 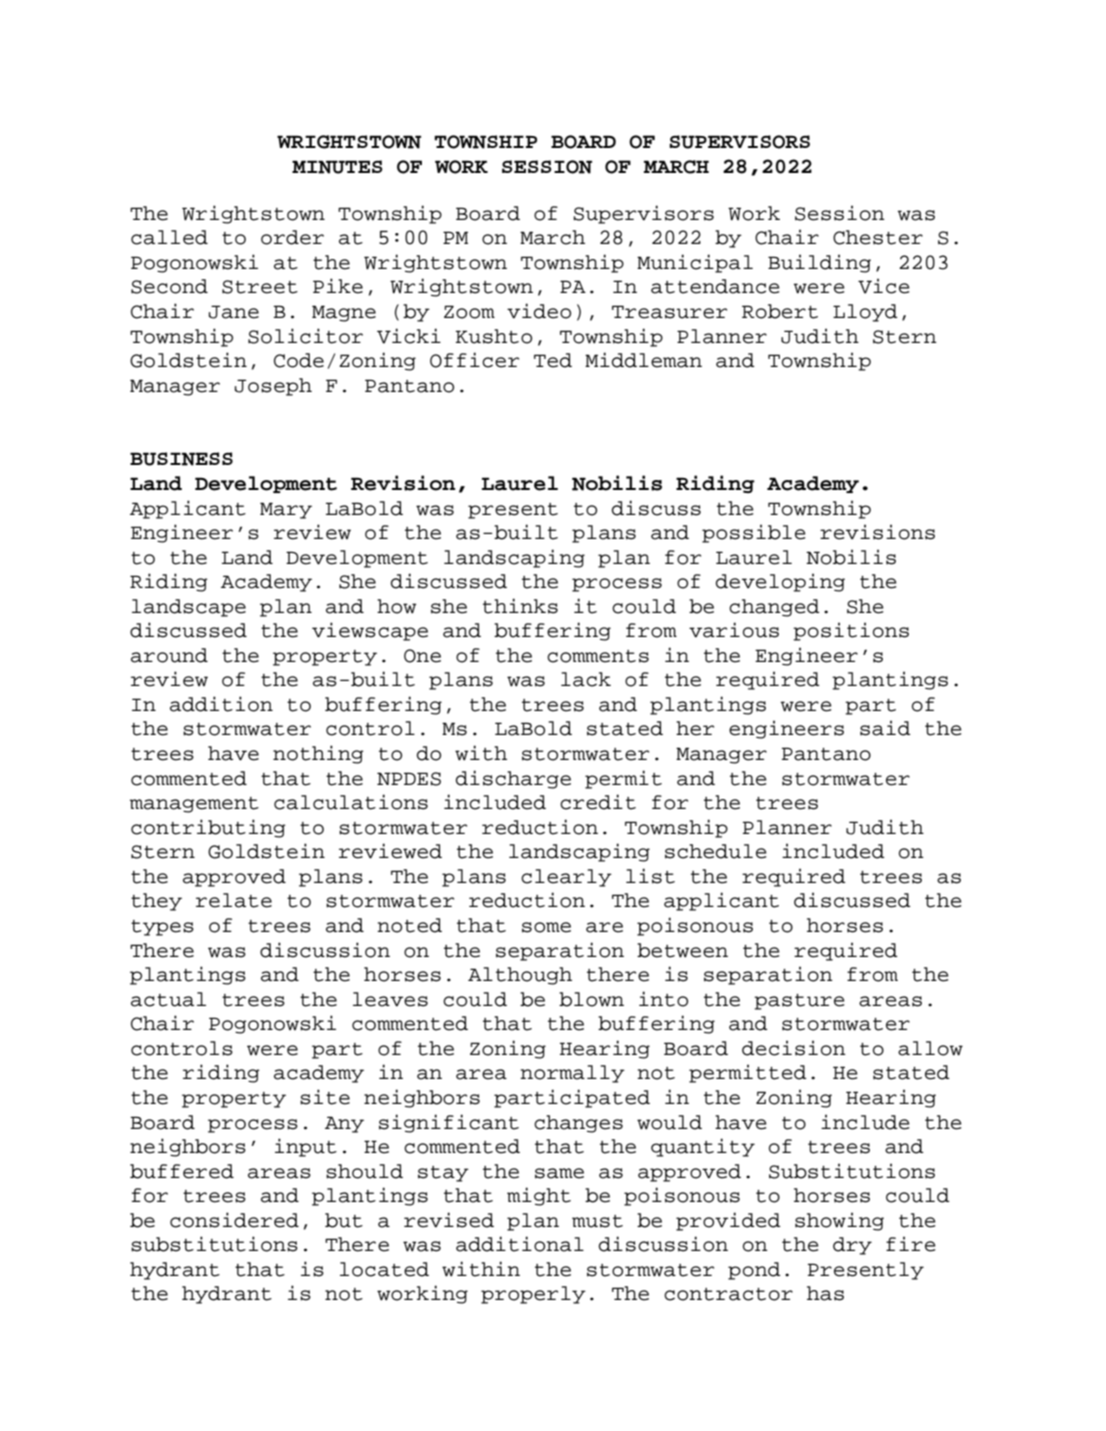 I want to click on possible, so click(x=754, y=533).
